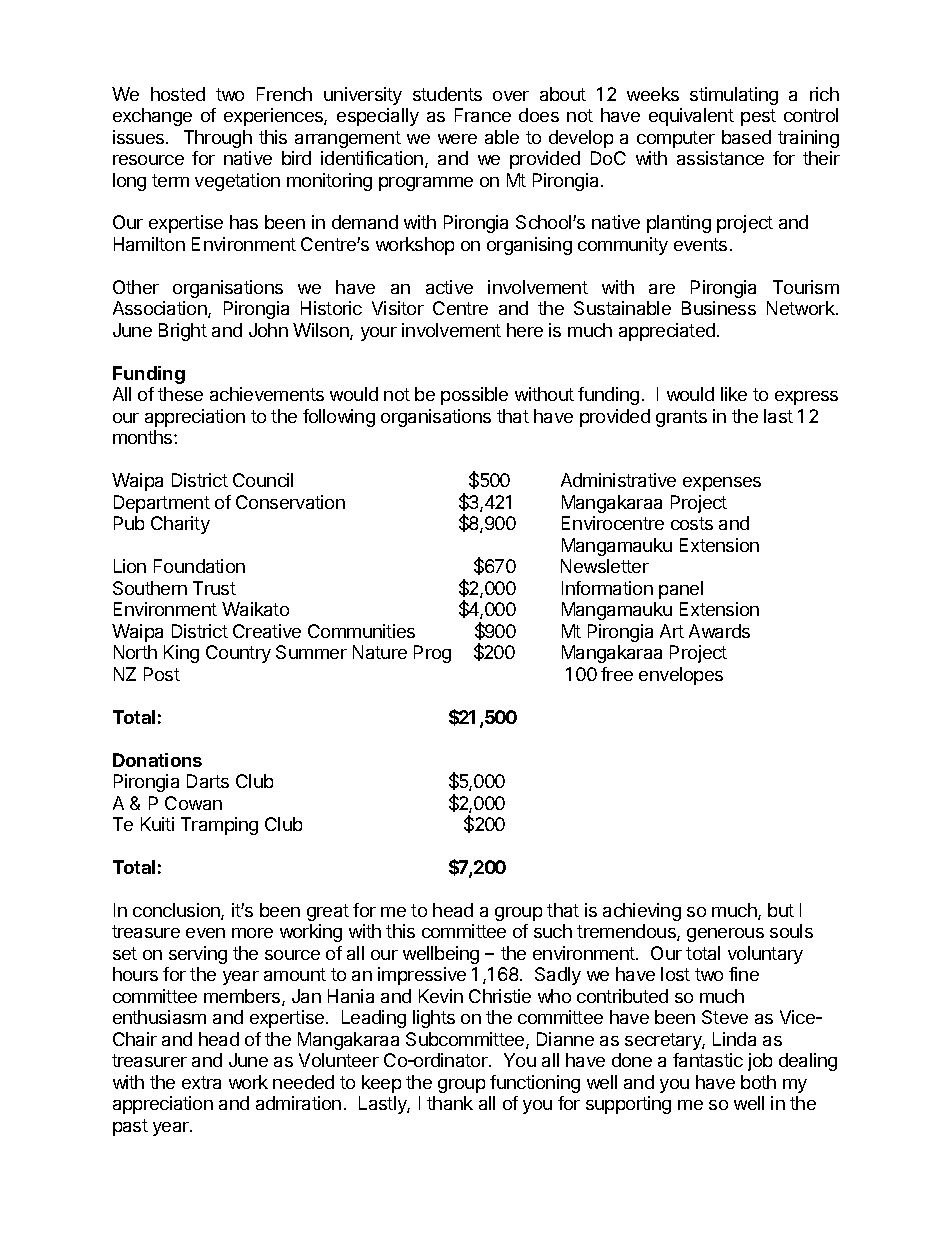 The image size is (952, 1233). I want to click on Business, so click(719, 308).
